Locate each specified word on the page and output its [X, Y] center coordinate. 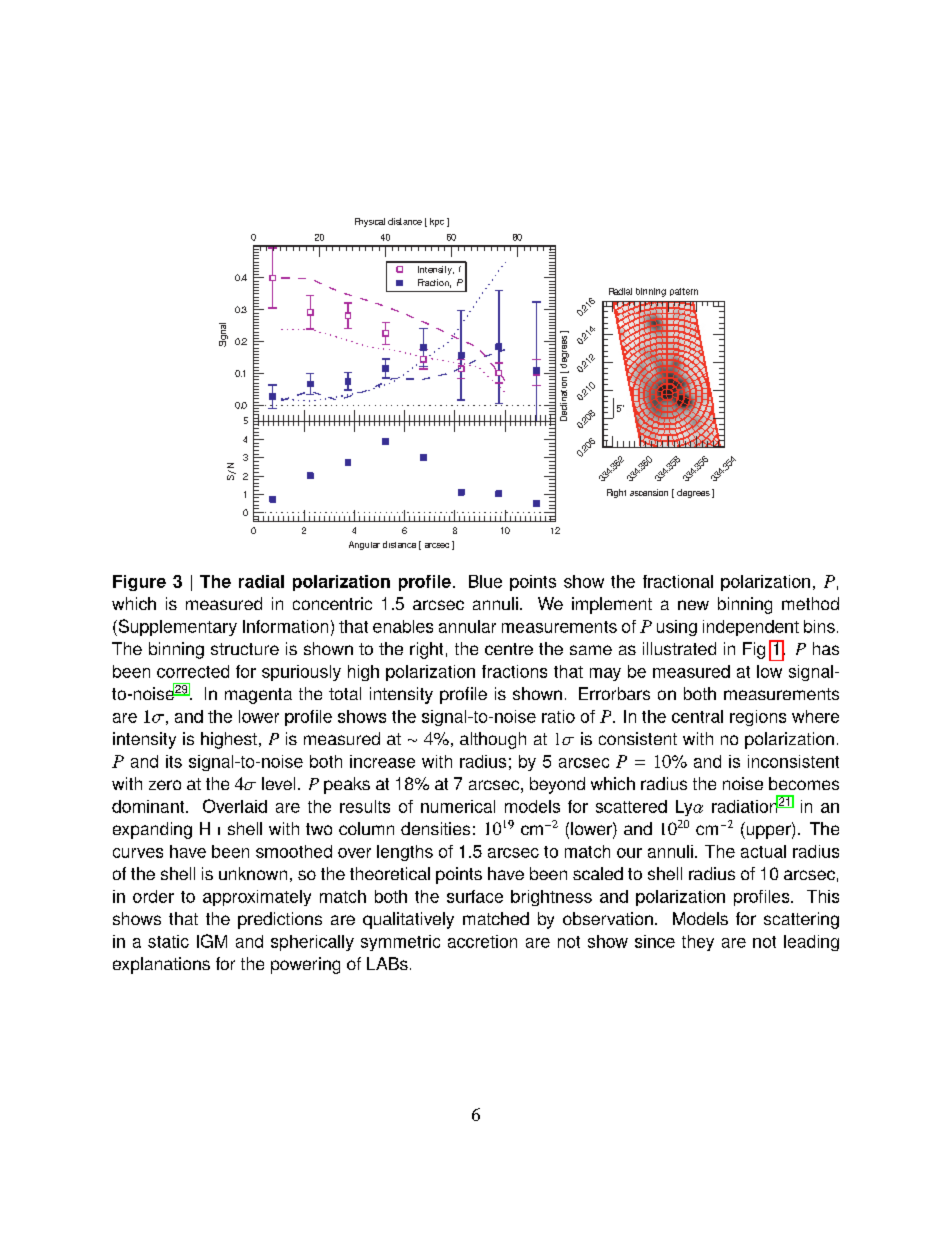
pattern [684, 292]
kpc [437, 222]
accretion [482, 941]
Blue [485, 581]
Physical [370, 222]
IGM [212, 941]
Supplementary [176, 627]
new [693, 605]
